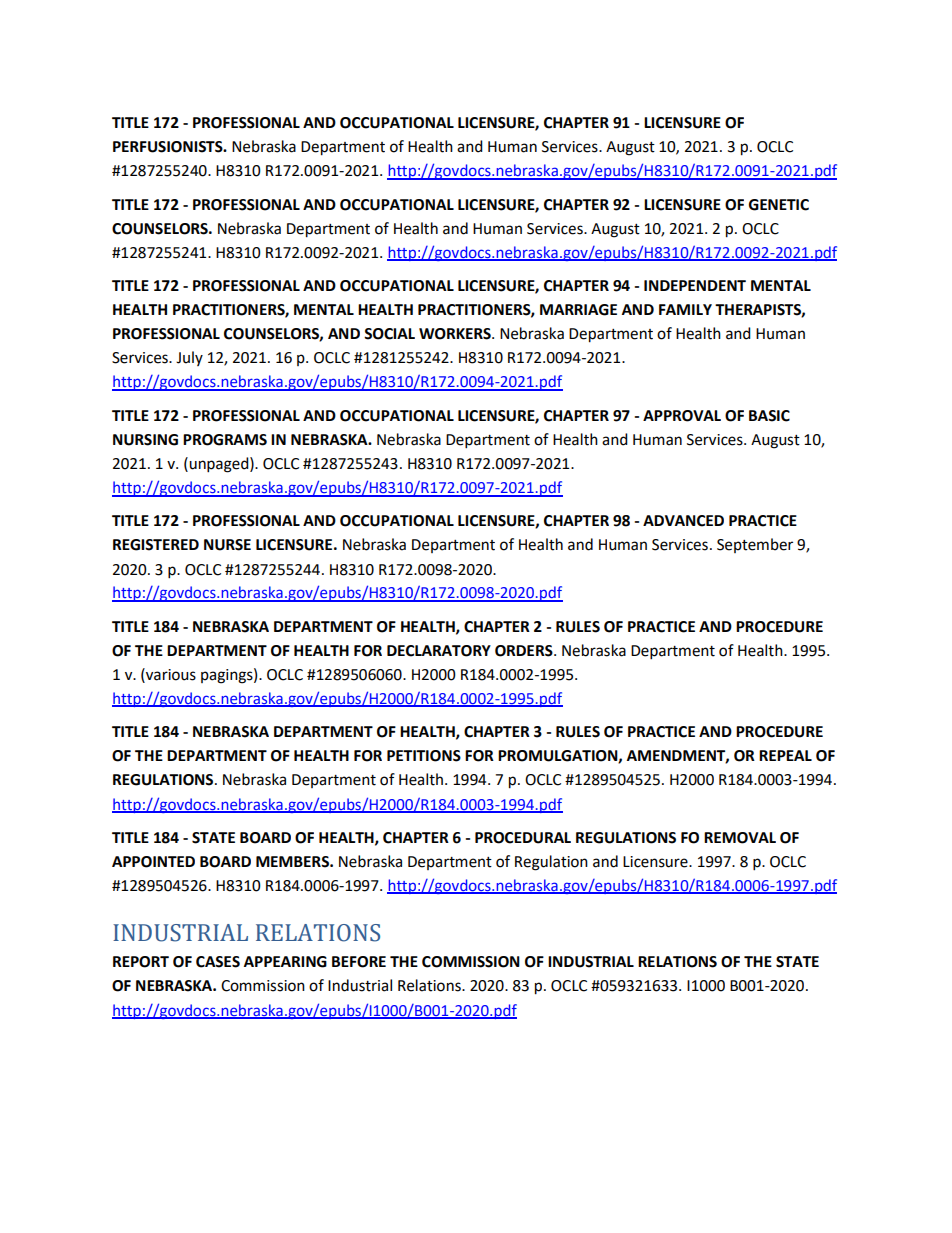  What do you see at coordinates (359, 962) in the document?
I see `BEFORE` at bounding box center [359, 962].
